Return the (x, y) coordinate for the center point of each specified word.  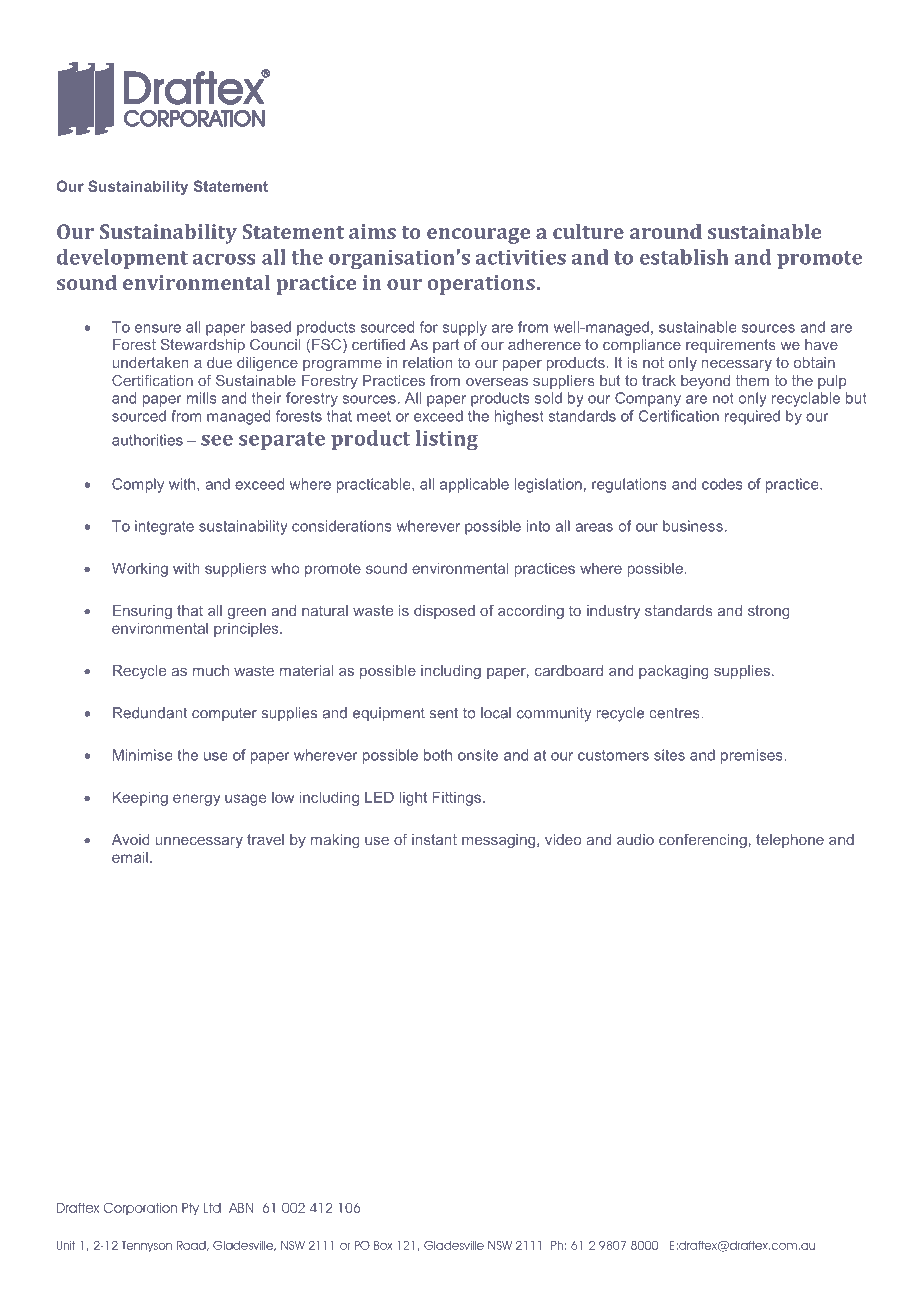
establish (684, 257)
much (211, 670)
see (217, 440)
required (752, 417)
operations (482, 285)
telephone (790, 841)
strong (769, 612)
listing (447, 440)
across (224, 259)
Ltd (212, 1208)
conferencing (703, 841)
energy (197, 800)
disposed (444, 612)
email (130, 857)
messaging (500, 841)
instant (434, 839)
